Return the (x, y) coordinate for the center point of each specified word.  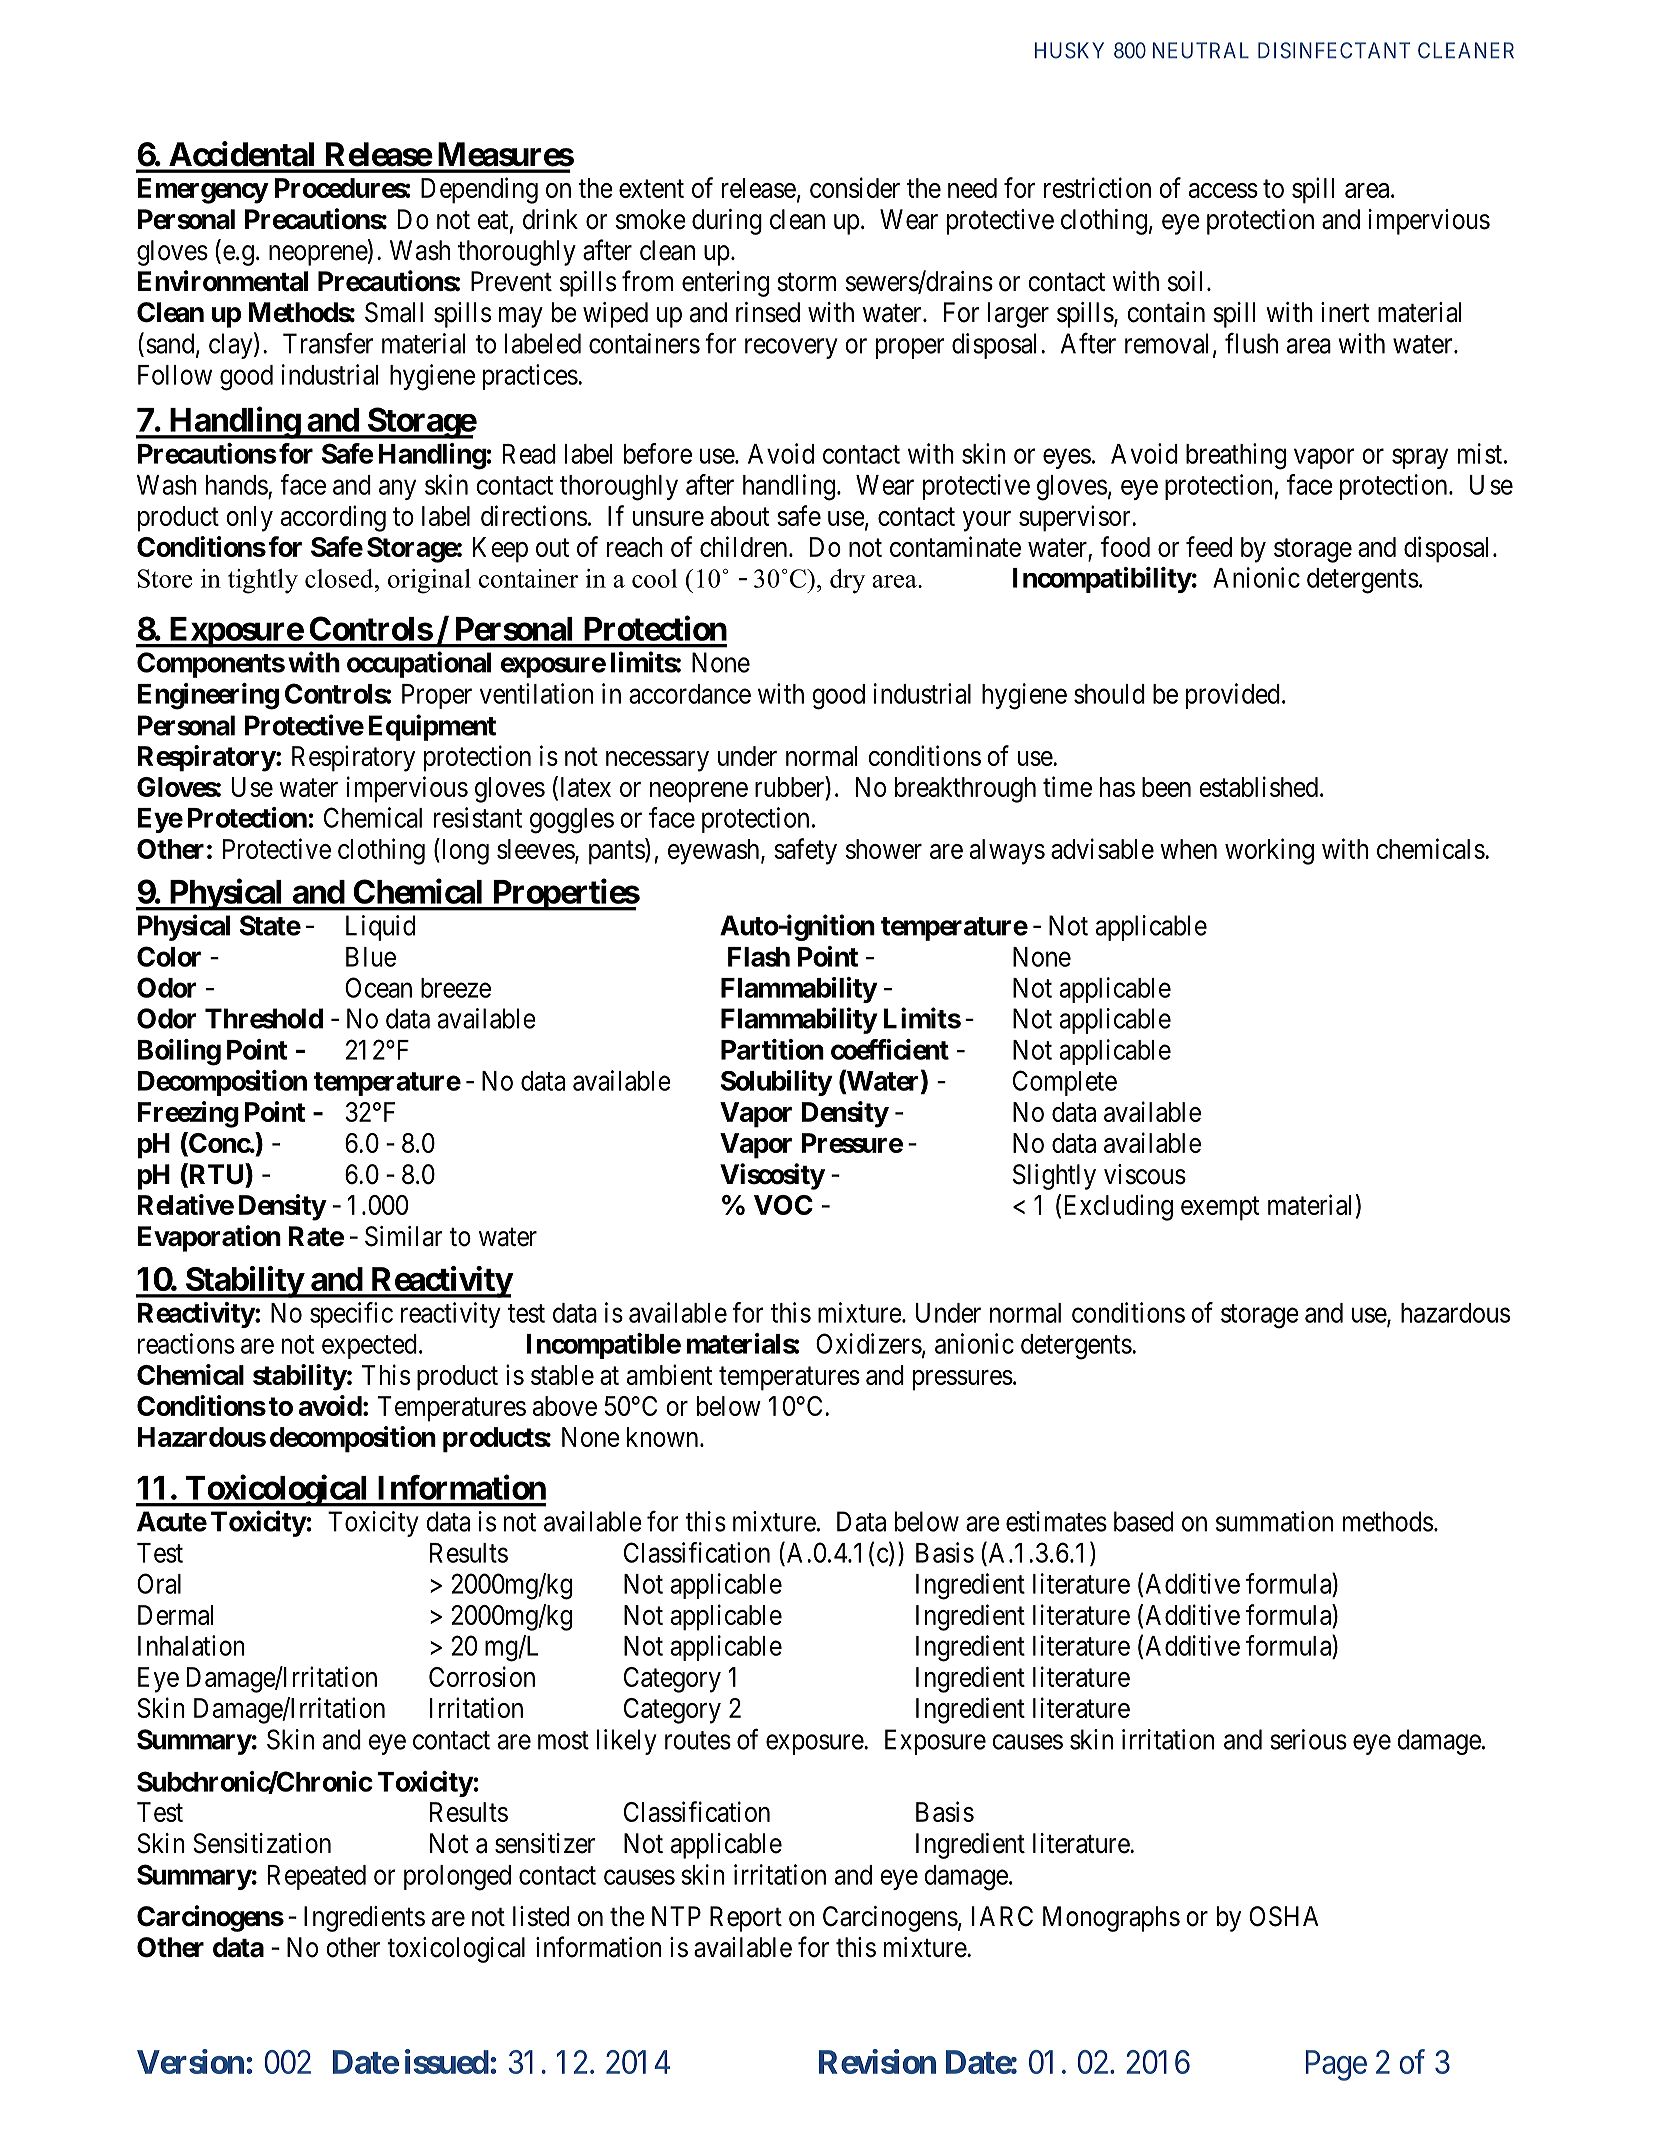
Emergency (203, 191)
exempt (1220, 1209)
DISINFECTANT (1334, 50)
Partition (772, 1049)
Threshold (264, 1018)
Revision (877, 2061)
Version (190, 2061)
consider (855, 187)
